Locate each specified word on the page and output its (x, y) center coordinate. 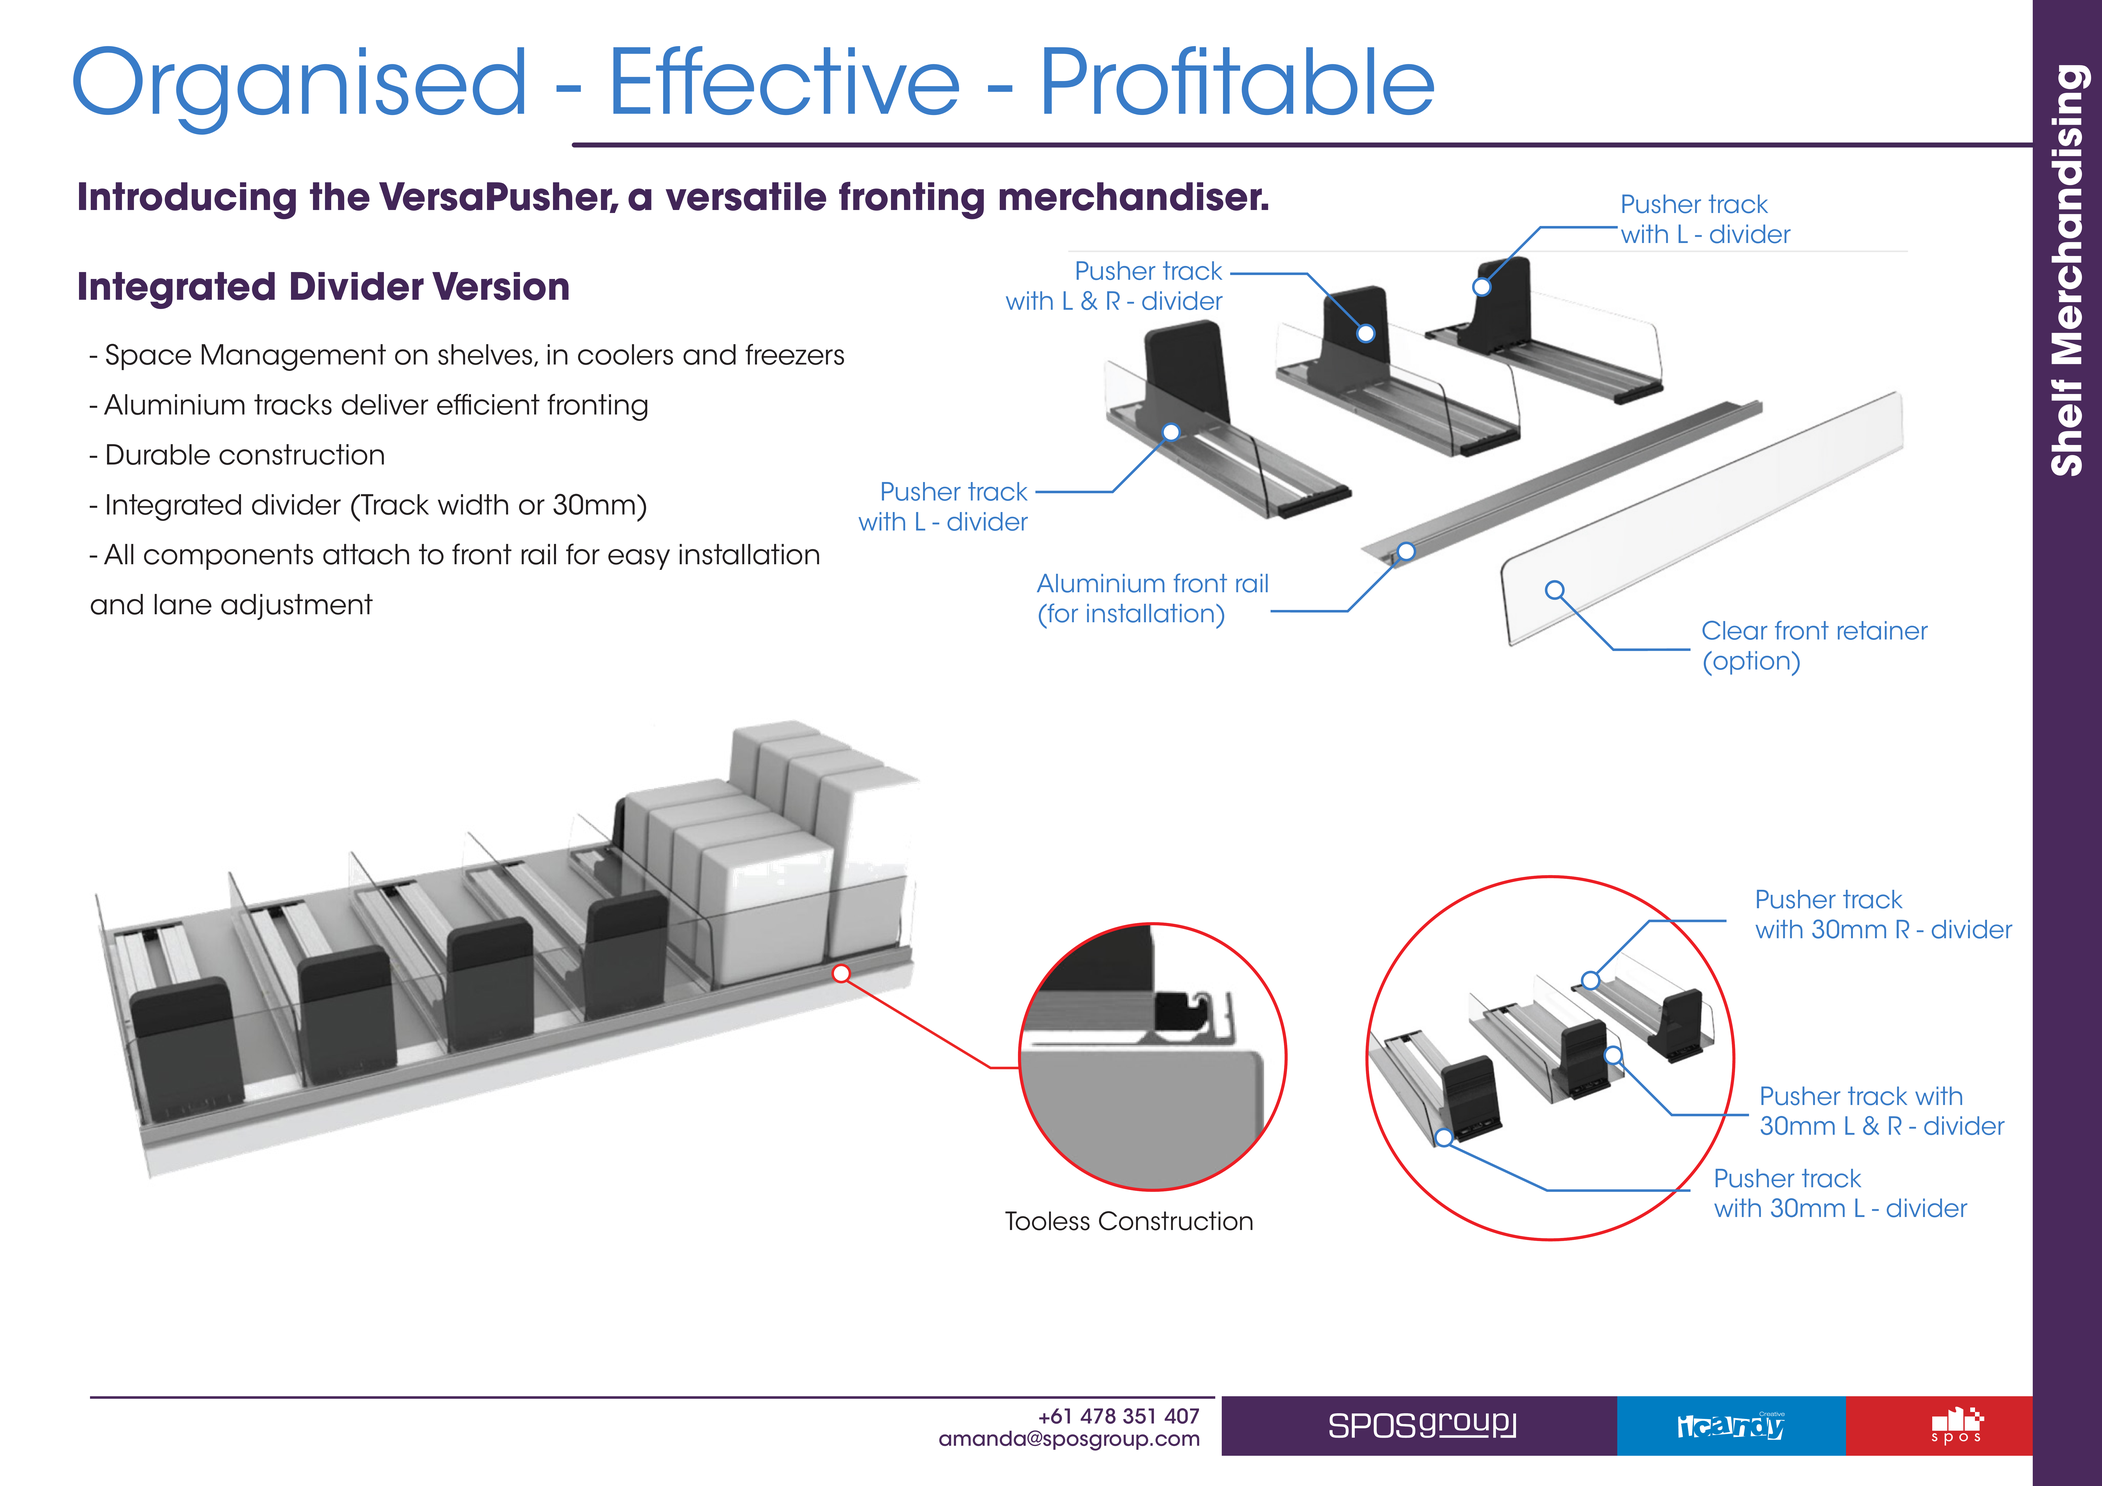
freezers (794, 354)
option (1750, 663)
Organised (298, 90)
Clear (1735, 630)
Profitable (1239, 80)
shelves (486, 355)
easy (639, 559)
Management (293, 357)
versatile (746, 196)
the (340, 196)
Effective (786, 80)
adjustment (297, 607)
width (473, 504)
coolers (625, 354)
